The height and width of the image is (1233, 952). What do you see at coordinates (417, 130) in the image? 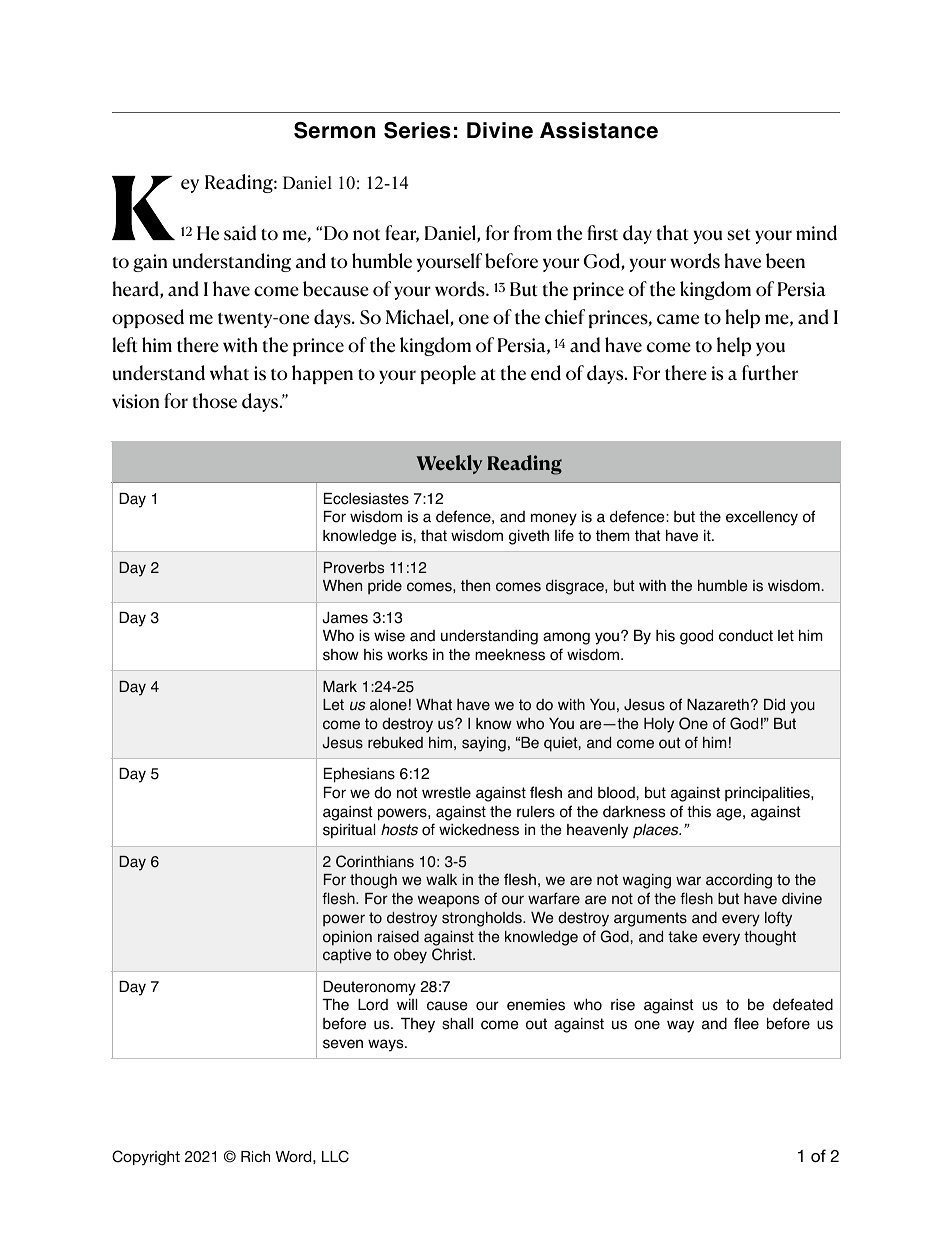
I see `Series` at bounding box center [417, 130].
